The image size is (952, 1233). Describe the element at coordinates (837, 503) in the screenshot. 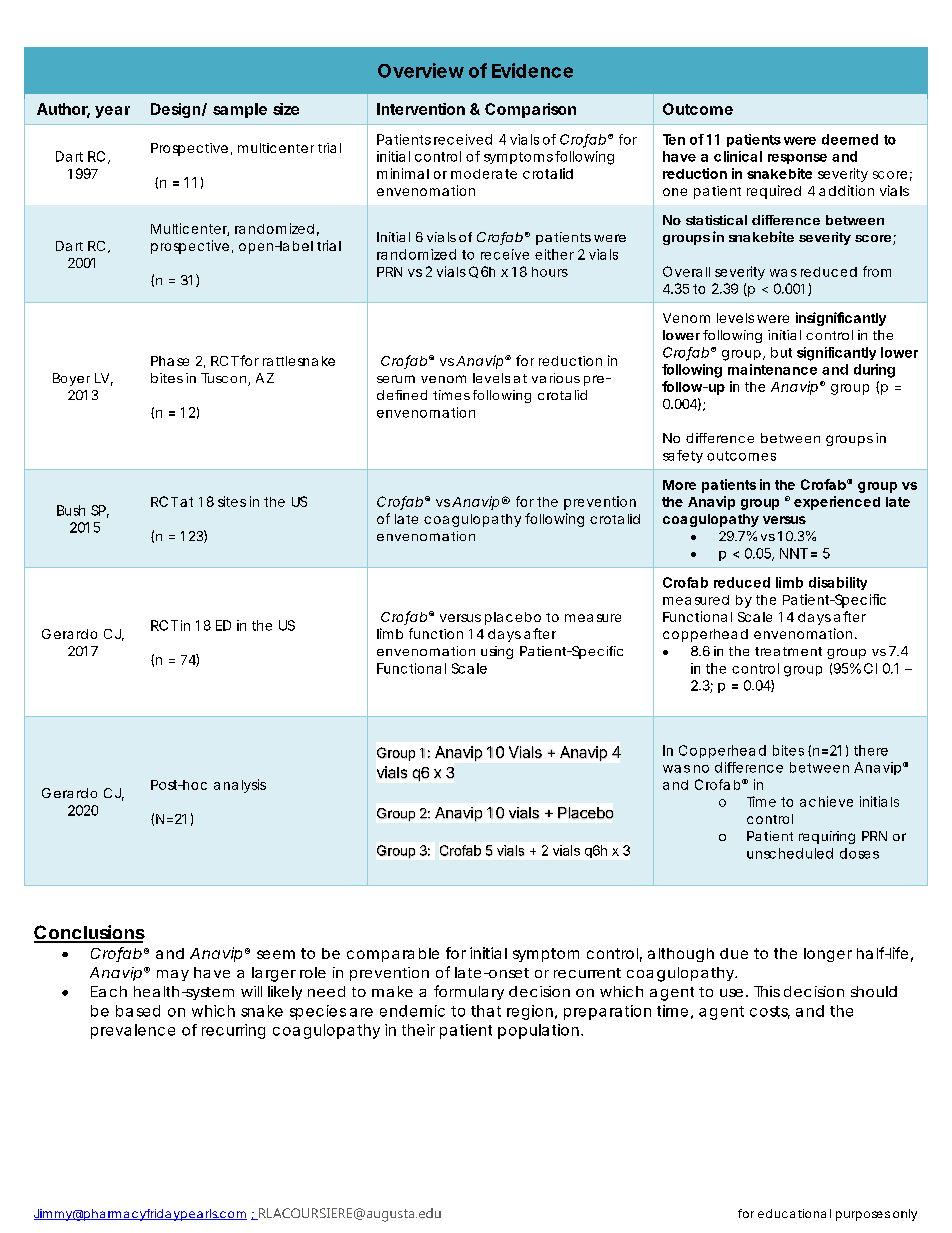

I see `experienced` at that location.
